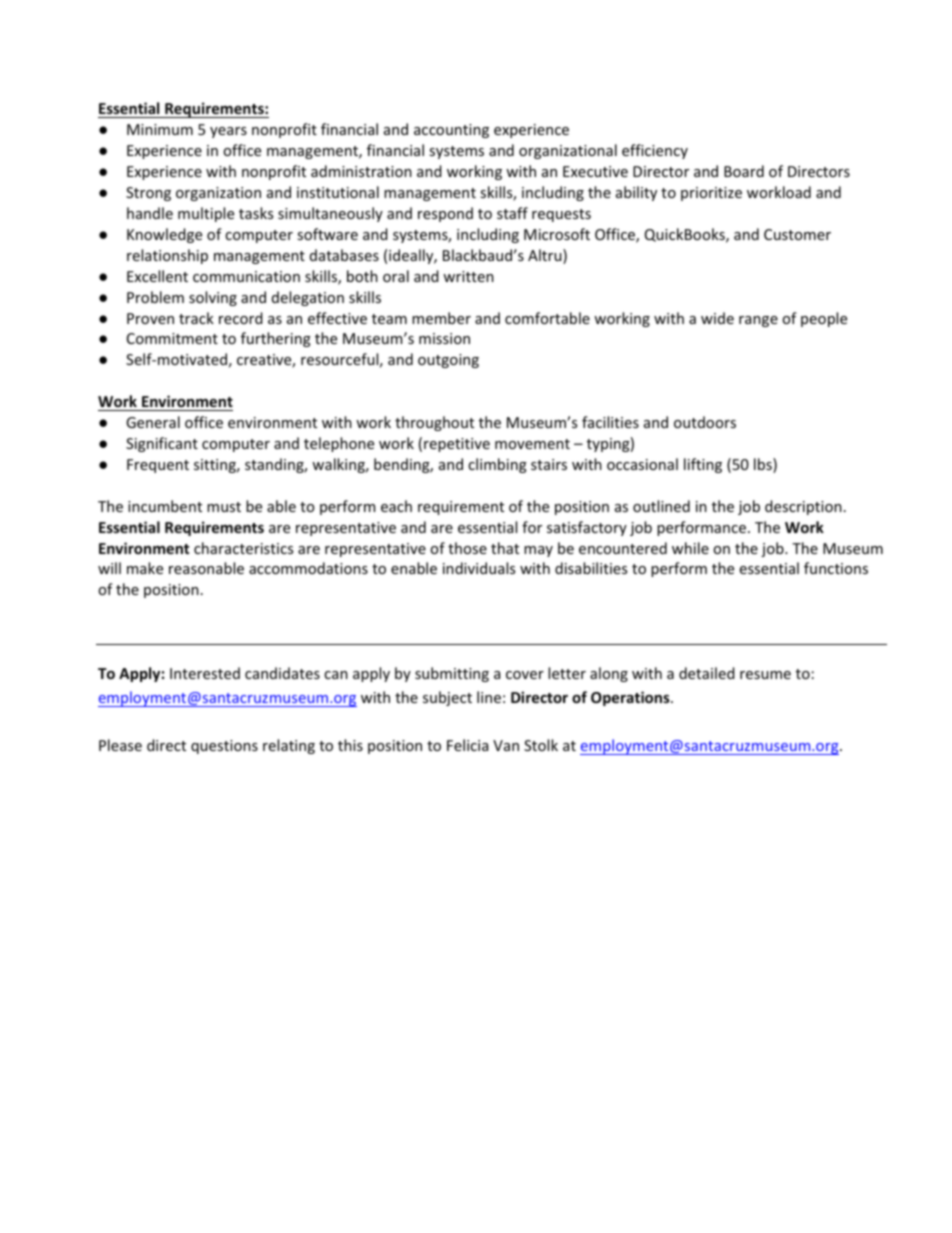 The width and height of the document is (952, 1233). What do you see at coordinates (224, 747) in the document?
I see `questions` at bounding box center [224, 747].
